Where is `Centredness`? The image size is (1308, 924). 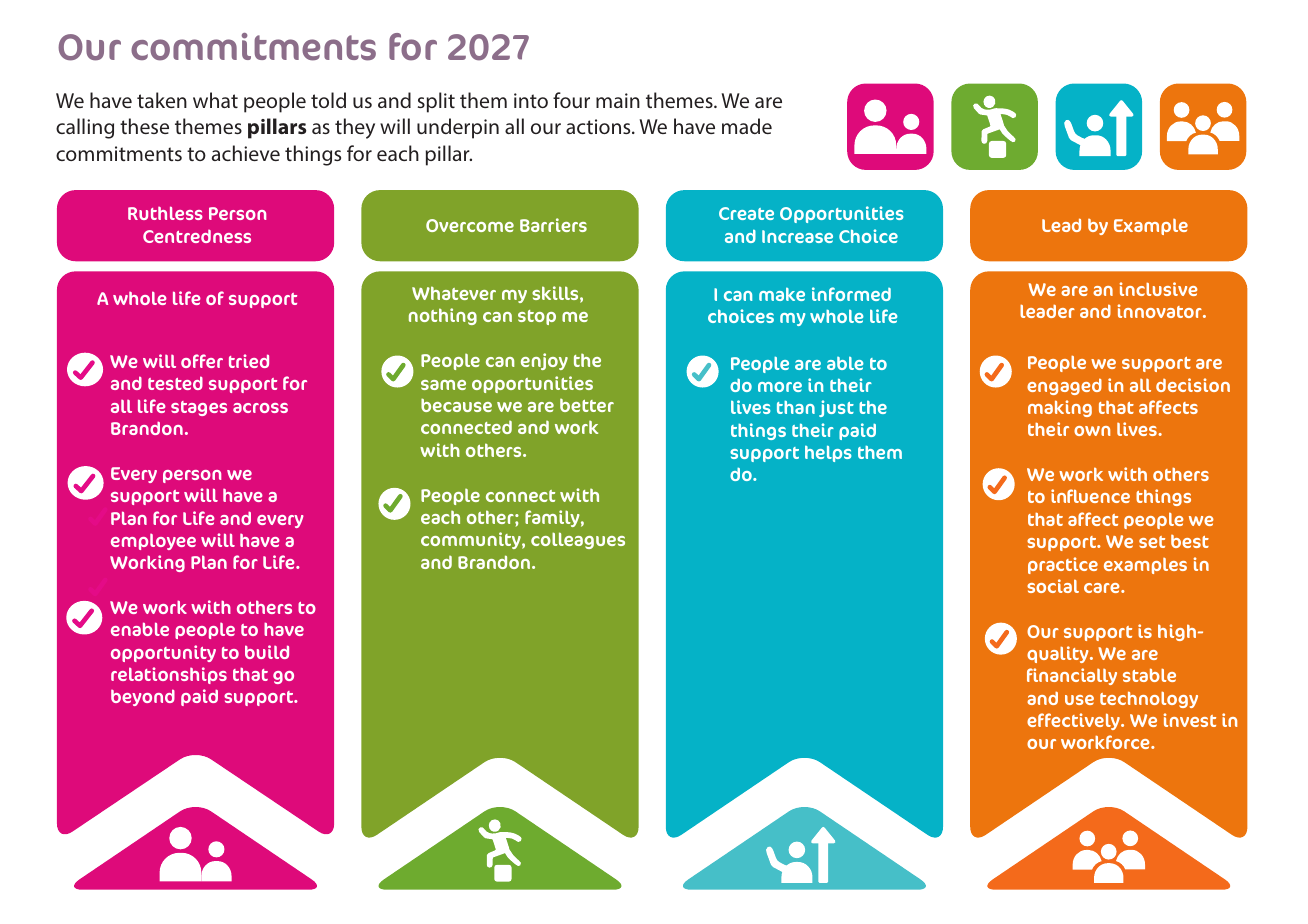
Centredness is located at coordinates (197, 236).
